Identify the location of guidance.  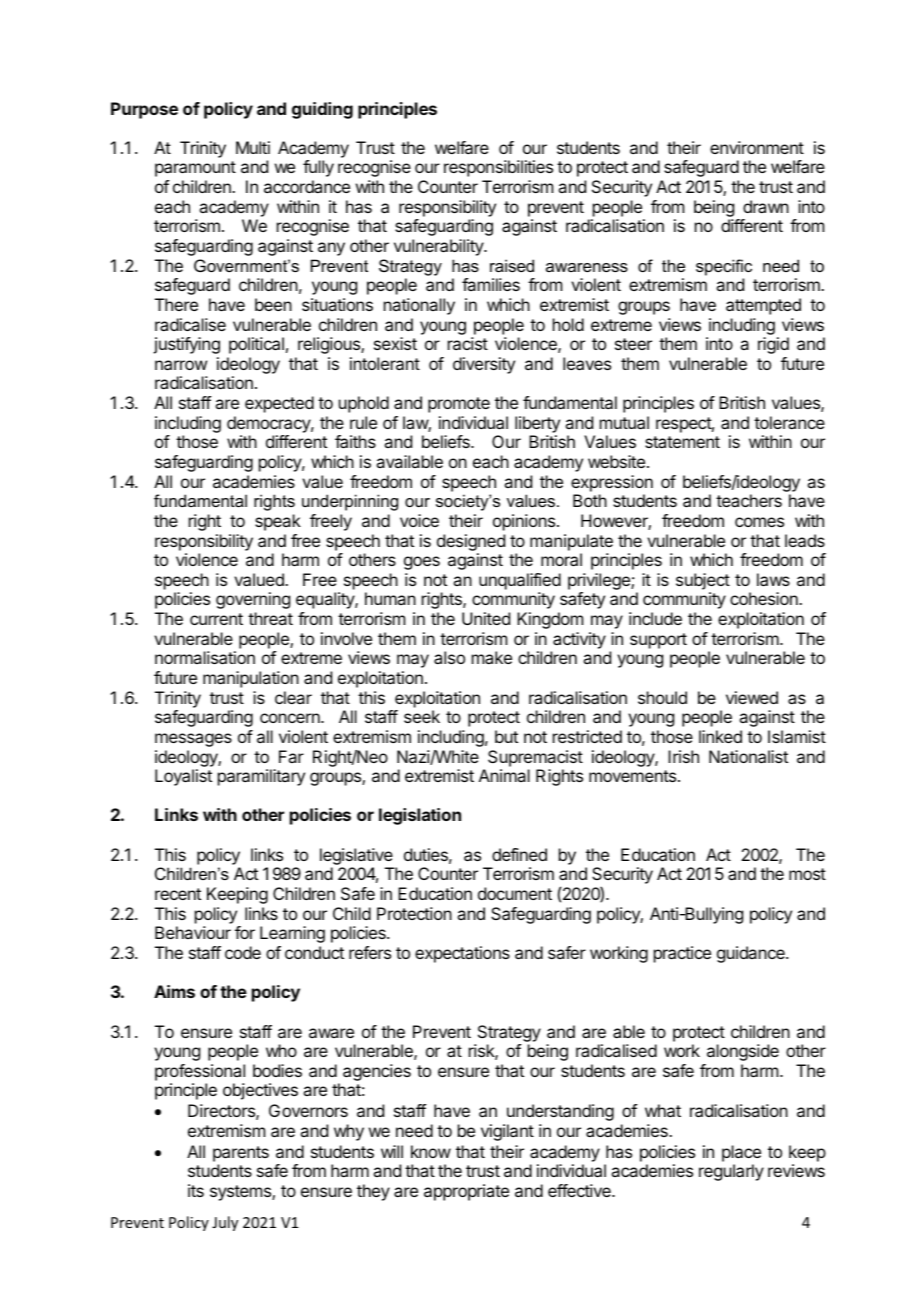
(752, 954).
